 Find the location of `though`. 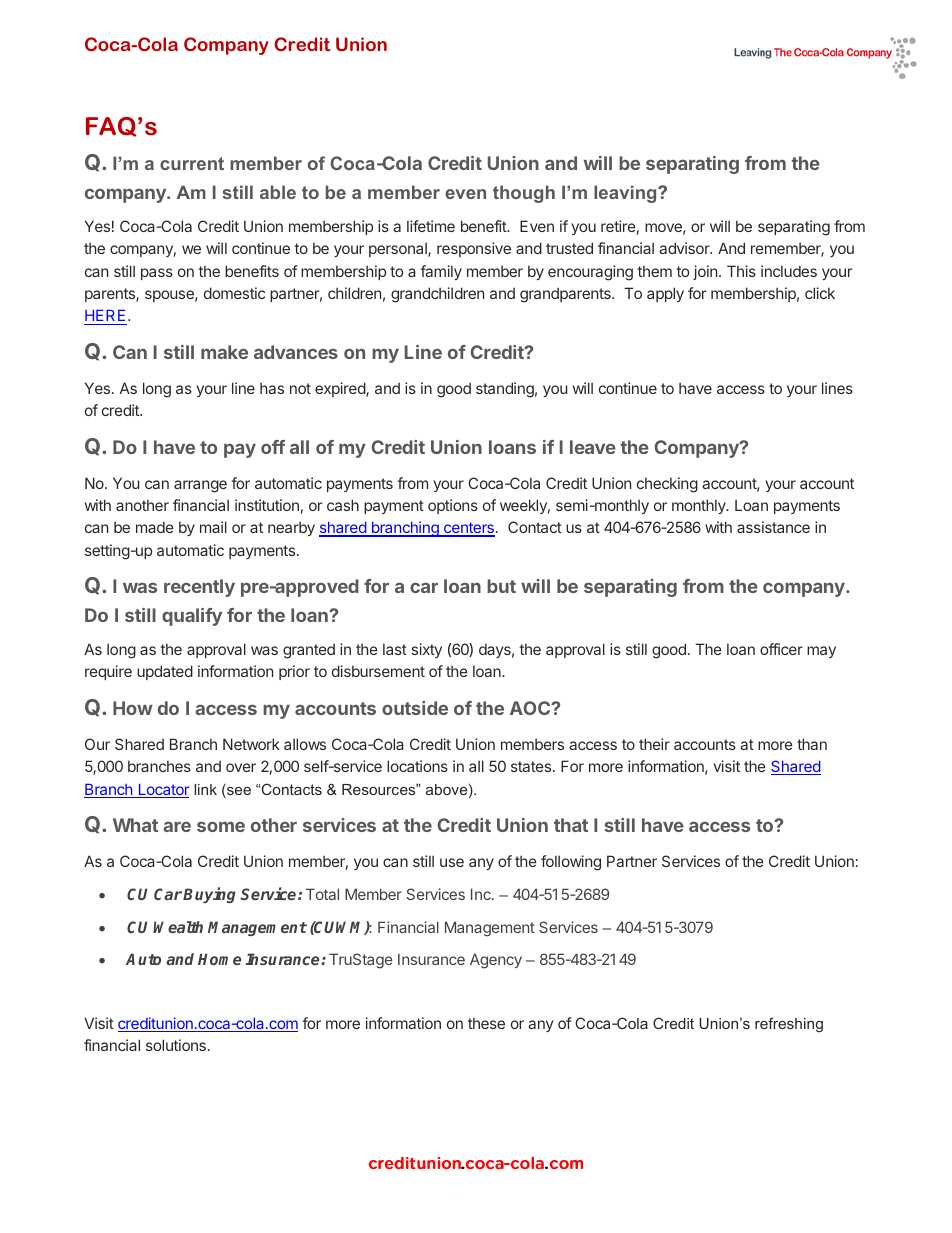

though is located at coordinates (524, 194).
